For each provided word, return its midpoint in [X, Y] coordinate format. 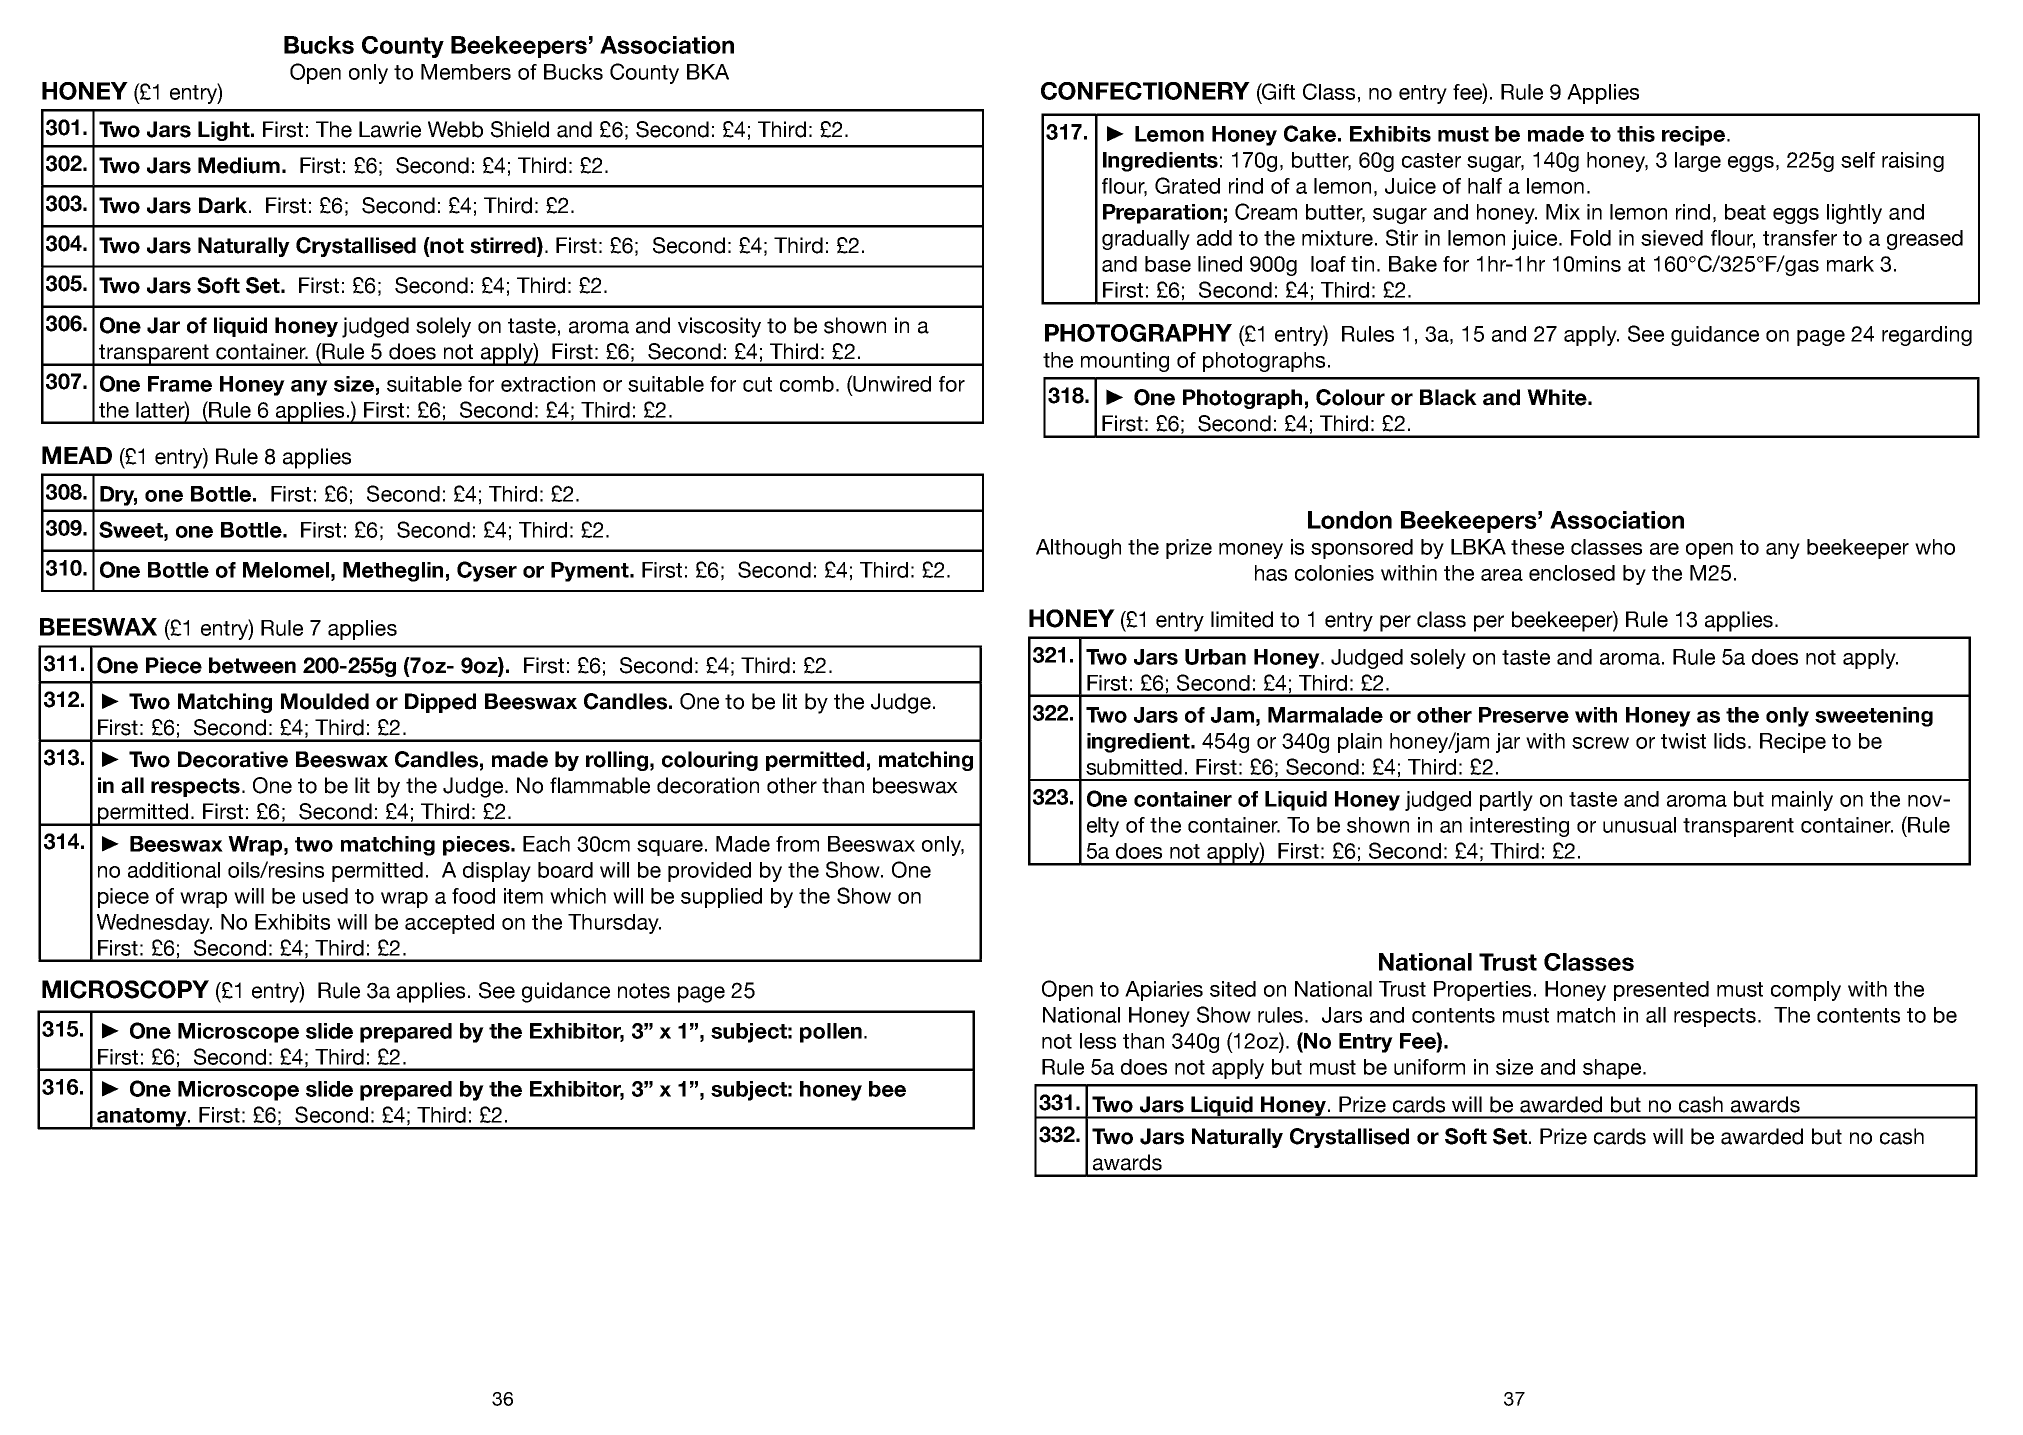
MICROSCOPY [125, 989]
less [1098, 1041]
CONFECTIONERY [1145, 91]
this [1636, 134]
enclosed [1572, 573]
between [252, 665]
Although [1078, 549]
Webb [455, 129]
